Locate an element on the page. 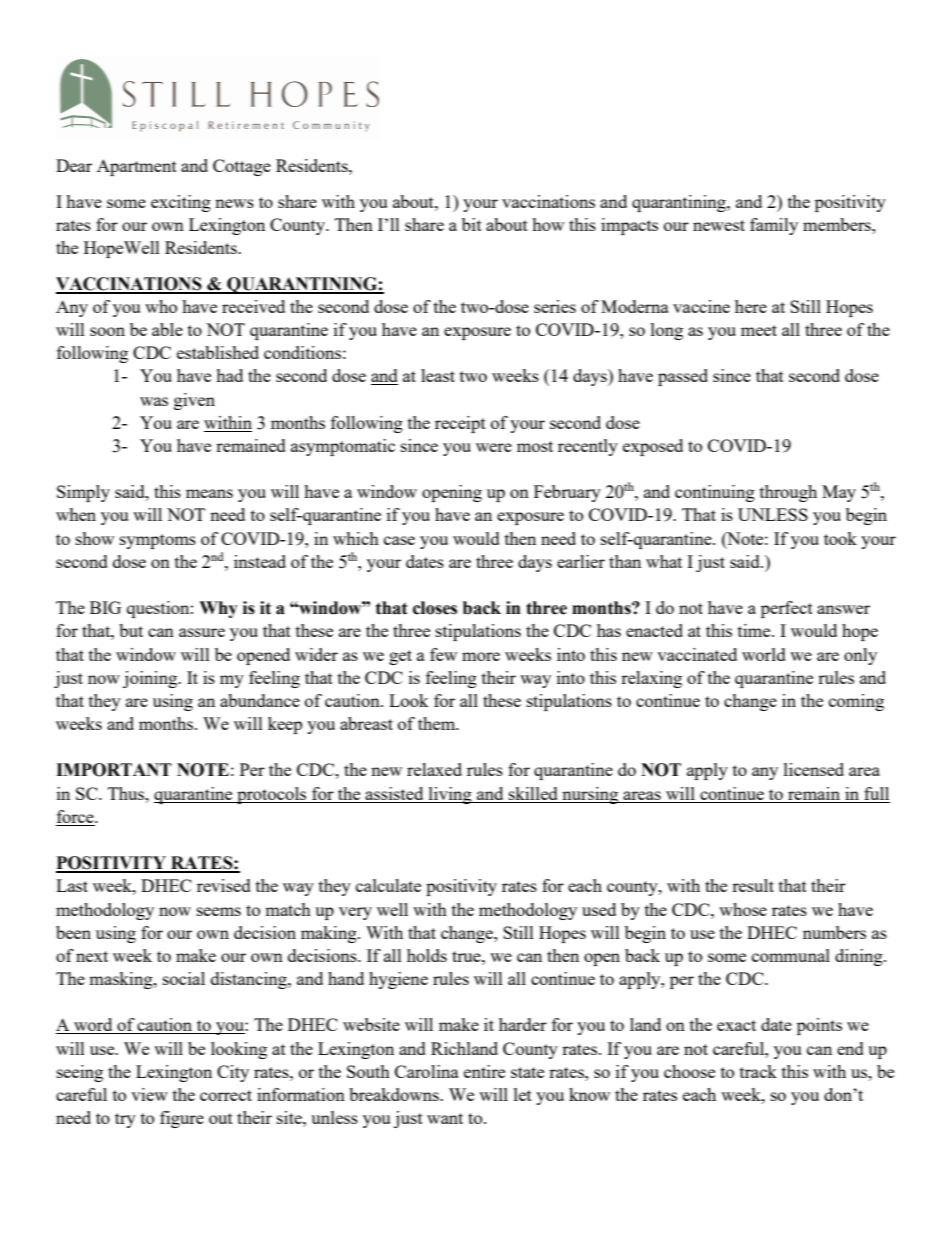 The width and height of the page is (952, 1233). bit is located at coordinates (472, 224).
